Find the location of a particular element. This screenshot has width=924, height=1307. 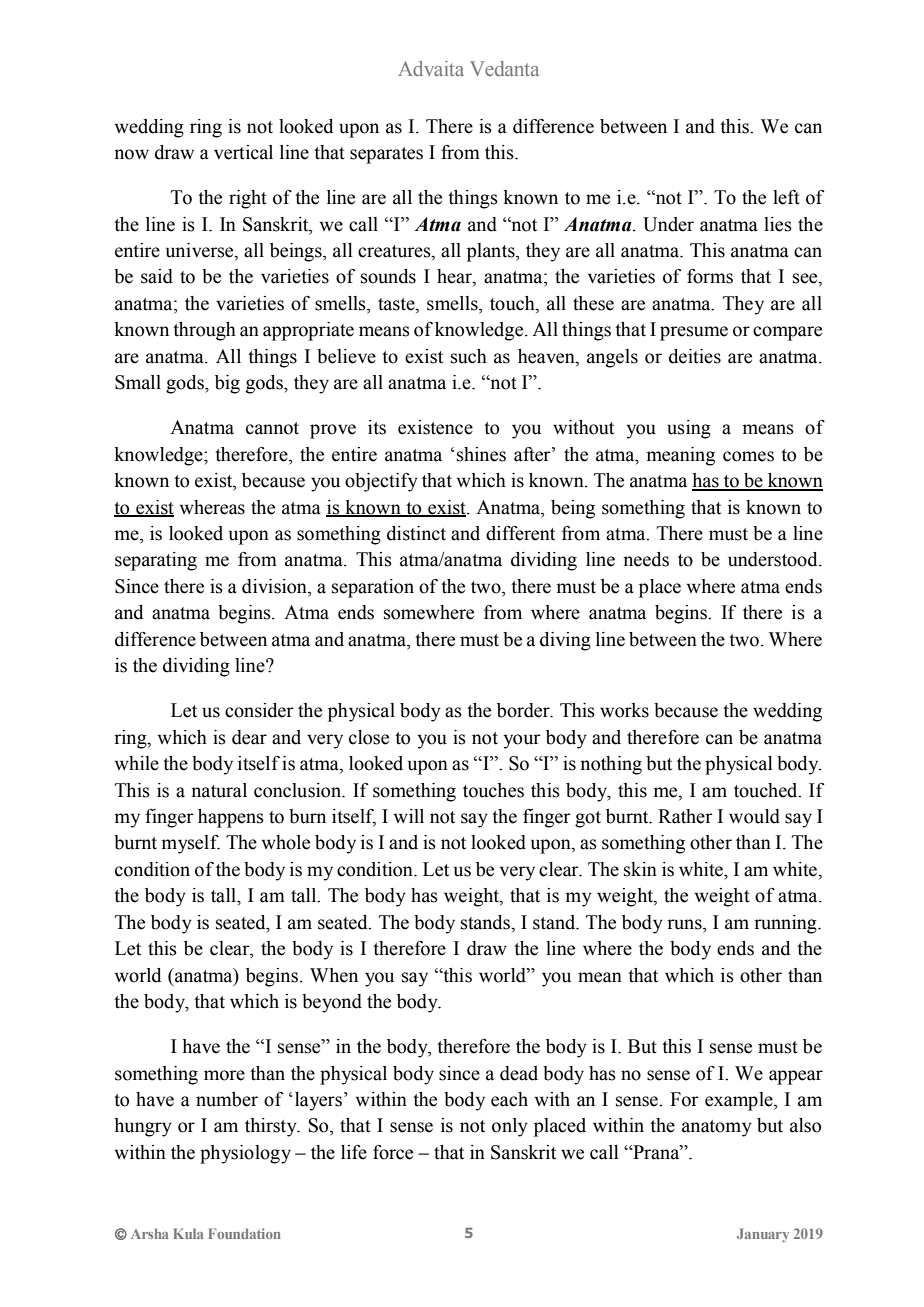

diving is located at coordinates (565, 641).
